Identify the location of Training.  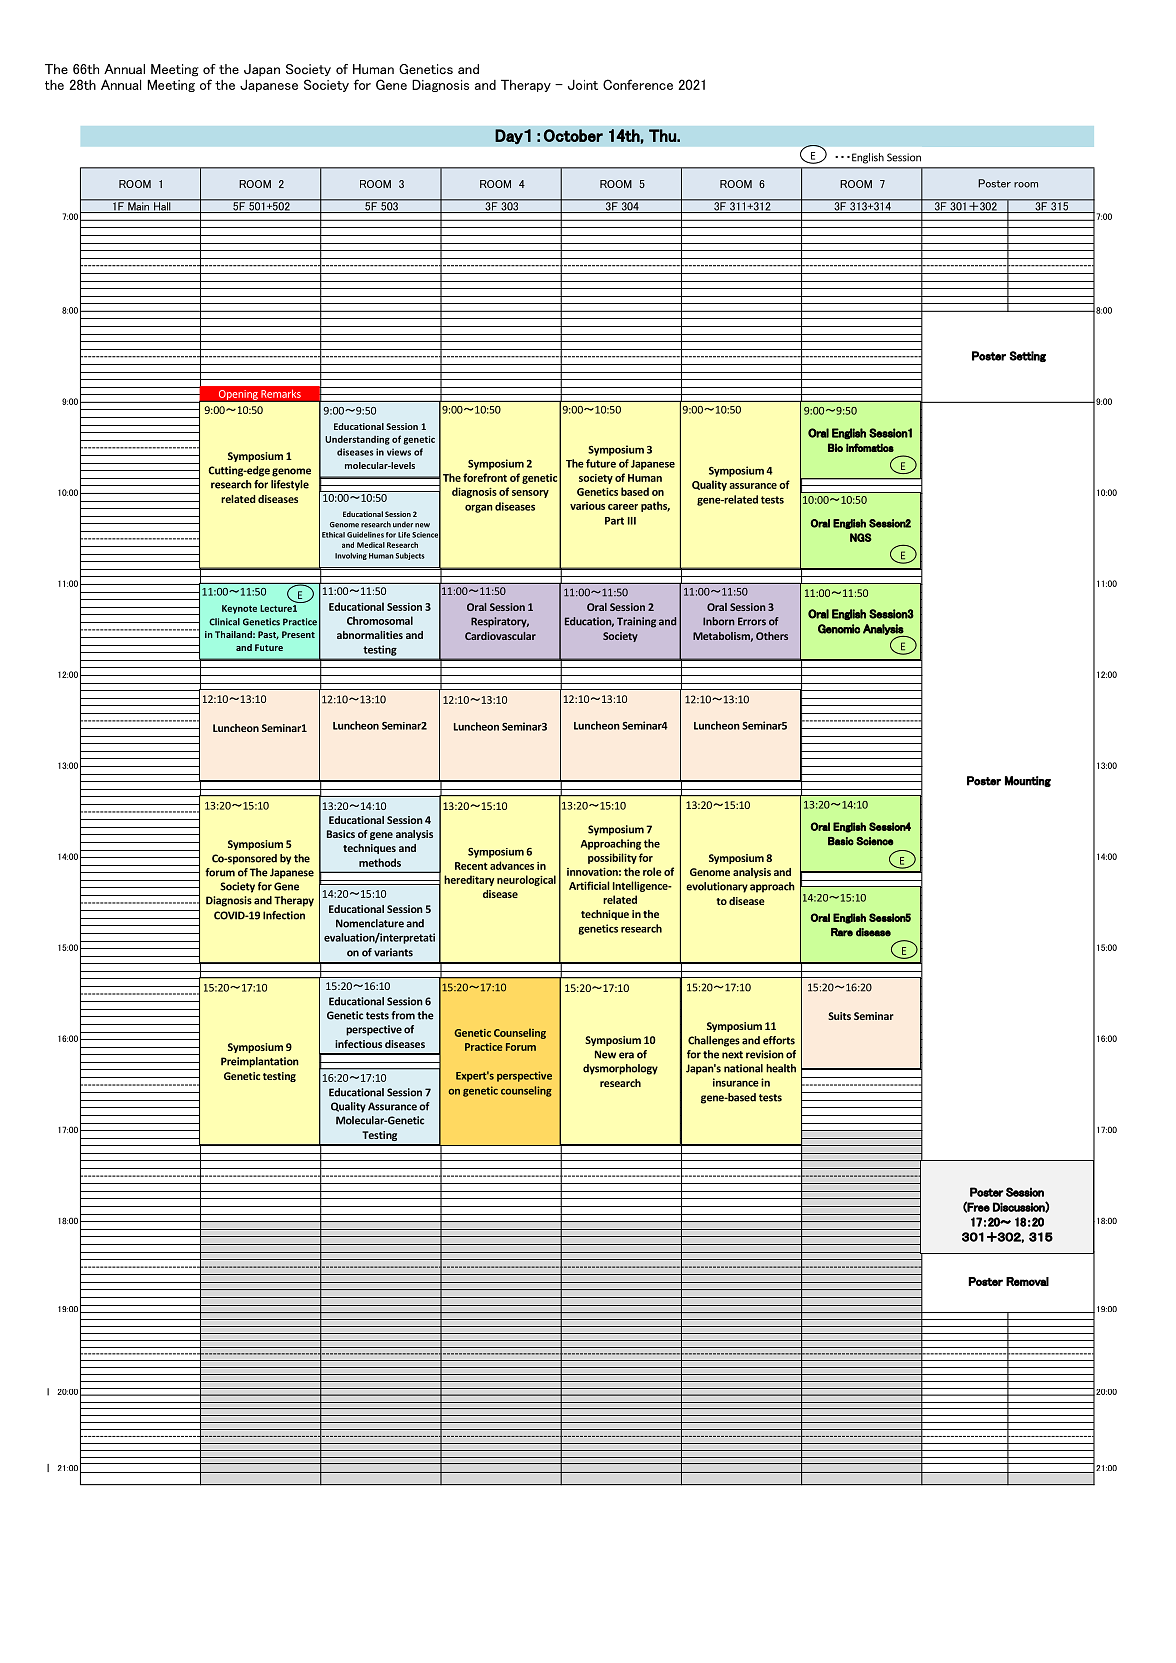
(636, 622).
